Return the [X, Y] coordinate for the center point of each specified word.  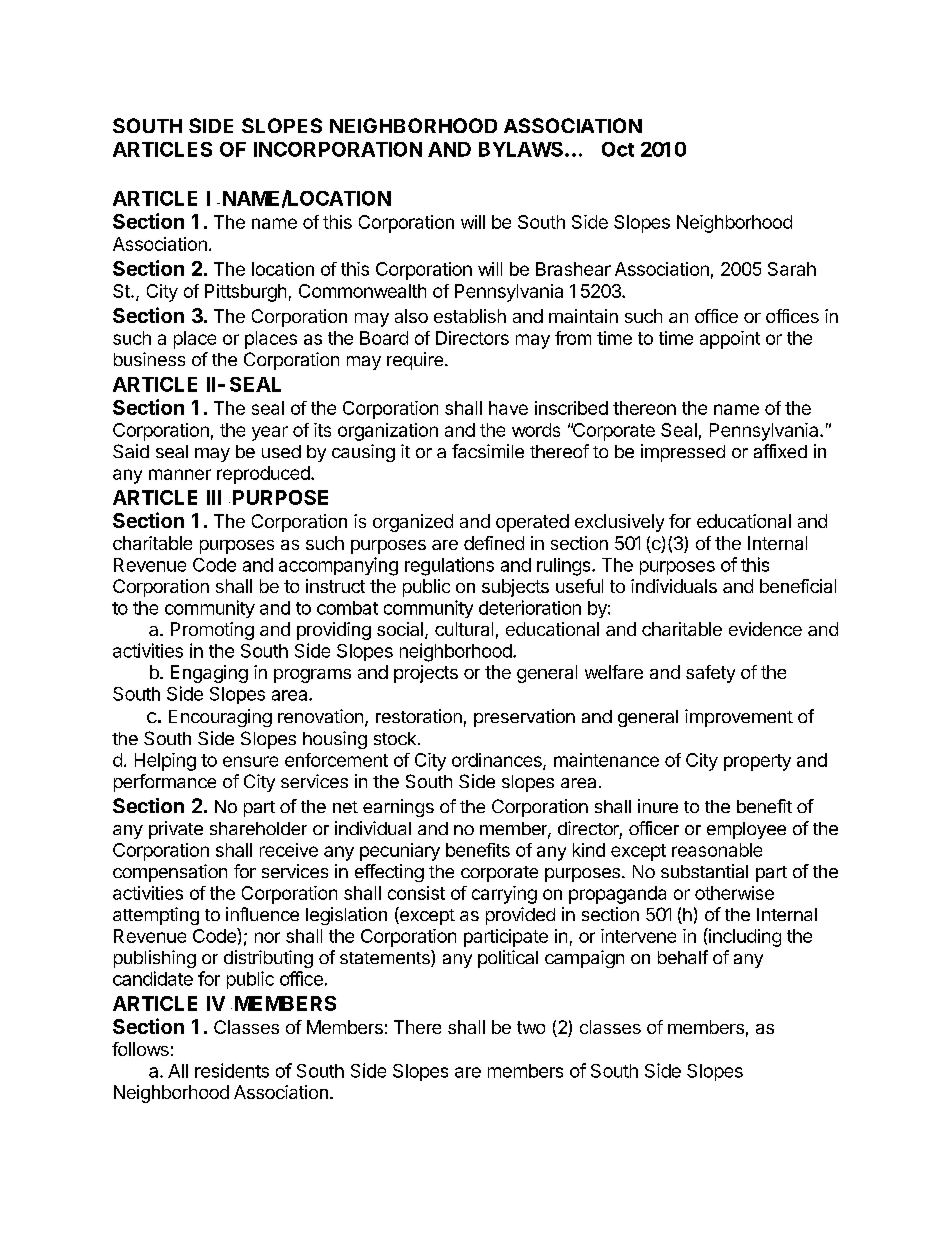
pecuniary [400, 852]
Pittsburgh [245, 293]
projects [426, 674]
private [176, 830]
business [149, 359]
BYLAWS [521, 149]
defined [494, 543]
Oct [618, 149]
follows [140, 1049]
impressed [683, 453]
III [214, 497]
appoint [730, 340]
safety [710, 674]
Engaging [209, 674]
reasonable [717, 850]
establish [470, 316]
